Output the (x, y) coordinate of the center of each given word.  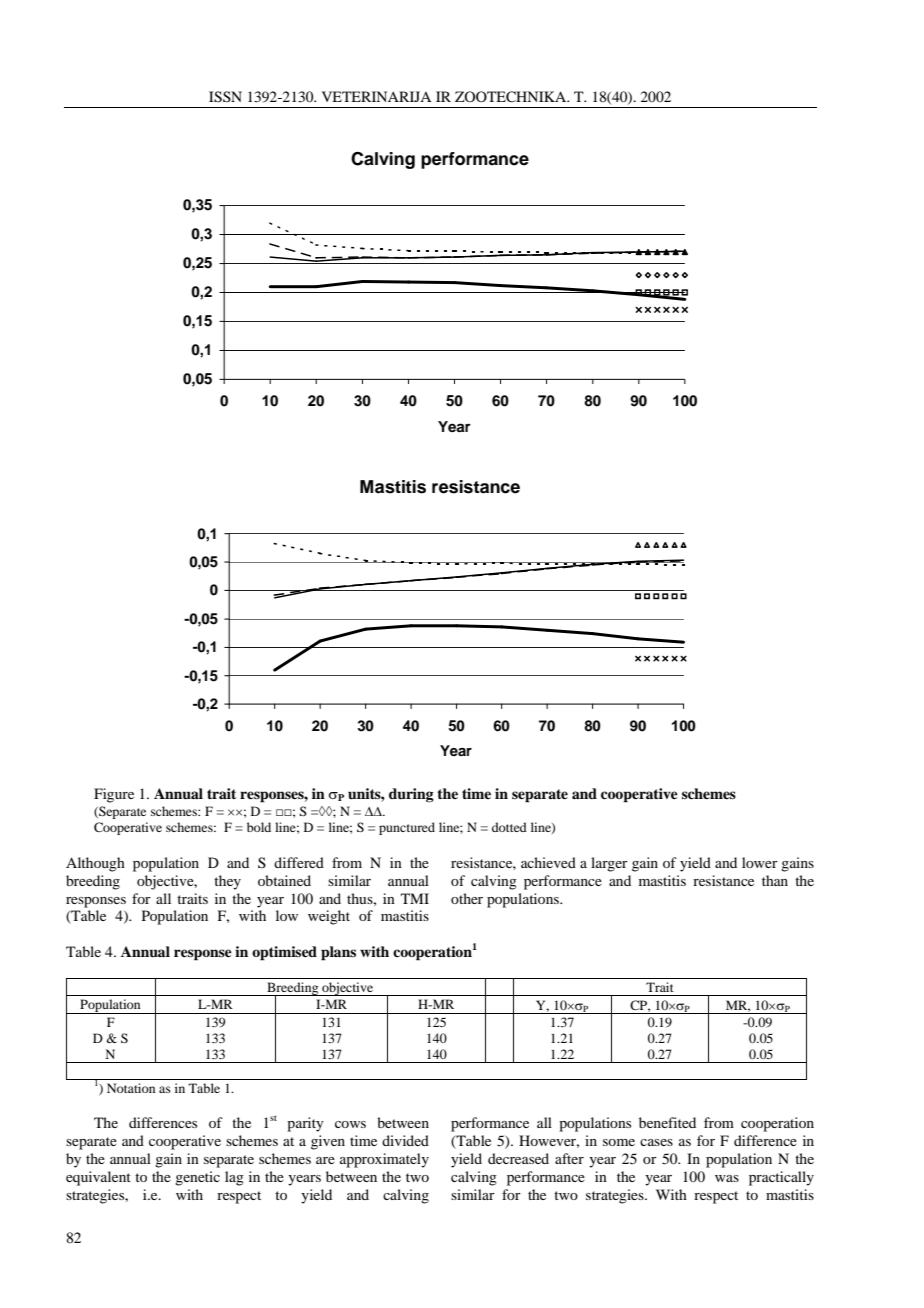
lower (760, 862)
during (411, 795)
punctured (407, 828)
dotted (509, 827)
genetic (197, 1178)
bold (259, 827)
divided (405, 1140)
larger (609, 864)
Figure (114, 795)
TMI (415, 898)
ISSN (225, 97)
